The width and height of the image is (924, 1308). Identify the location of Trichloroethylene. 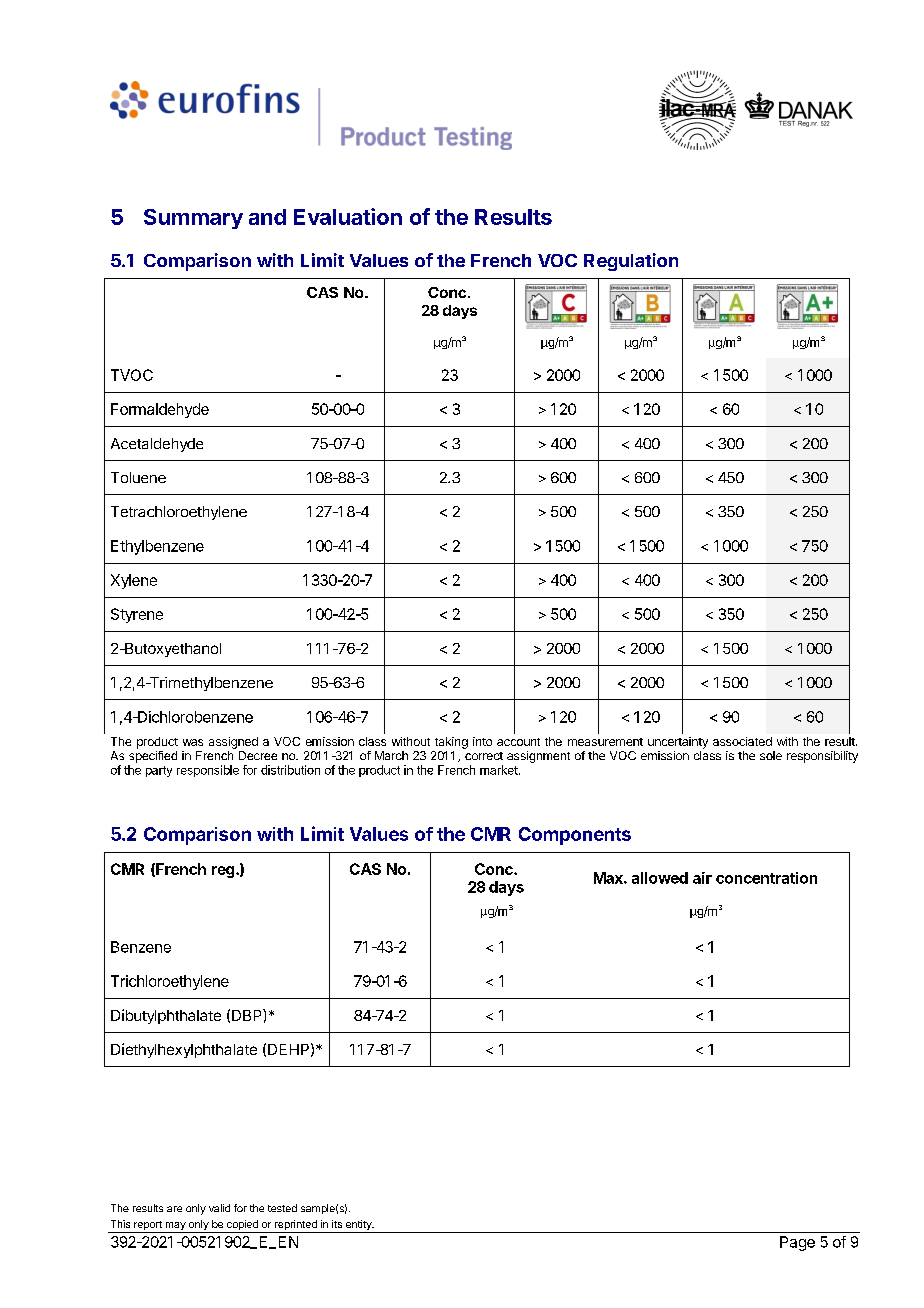
(170, 982).
